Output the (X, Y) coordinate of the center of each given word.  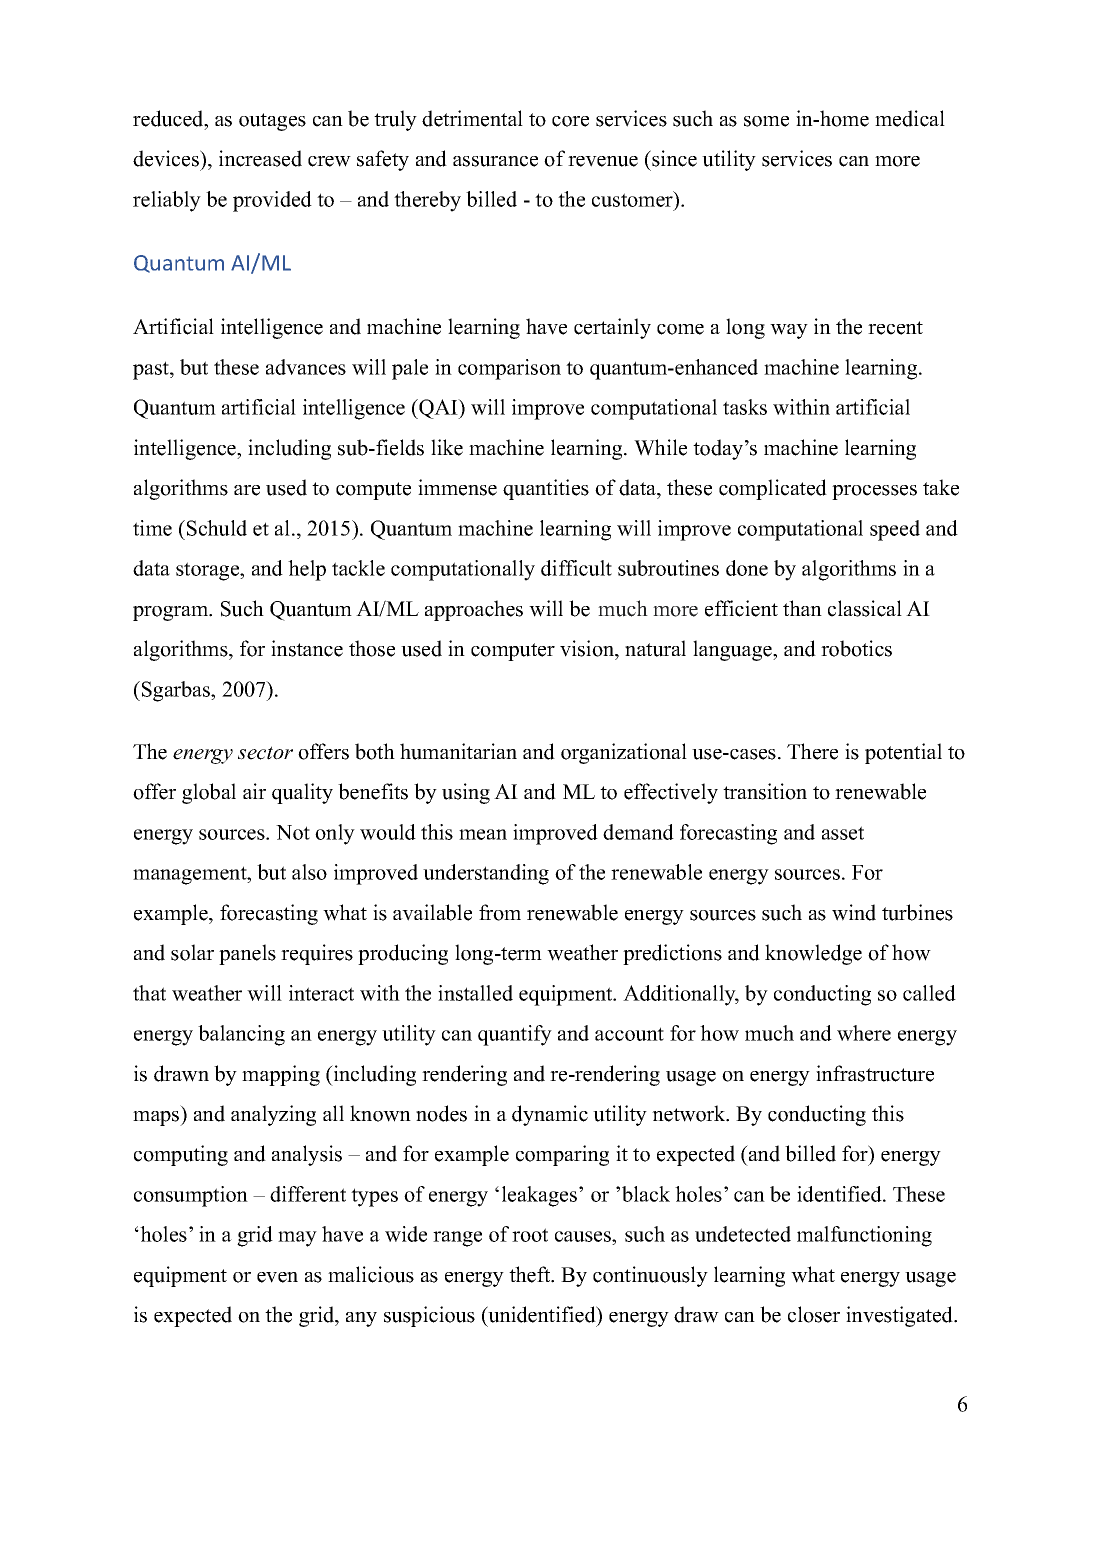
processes (874, 492)
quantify (515, 1035)
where (864, 1033)
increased (260, 158)
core (570, 121)
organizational (624, 753)
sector (265, 753)
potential (903, 753)
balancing (241, 1035)
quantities (546, 489)
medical (910, 118)
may (297, 1239)
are (247, 490)
